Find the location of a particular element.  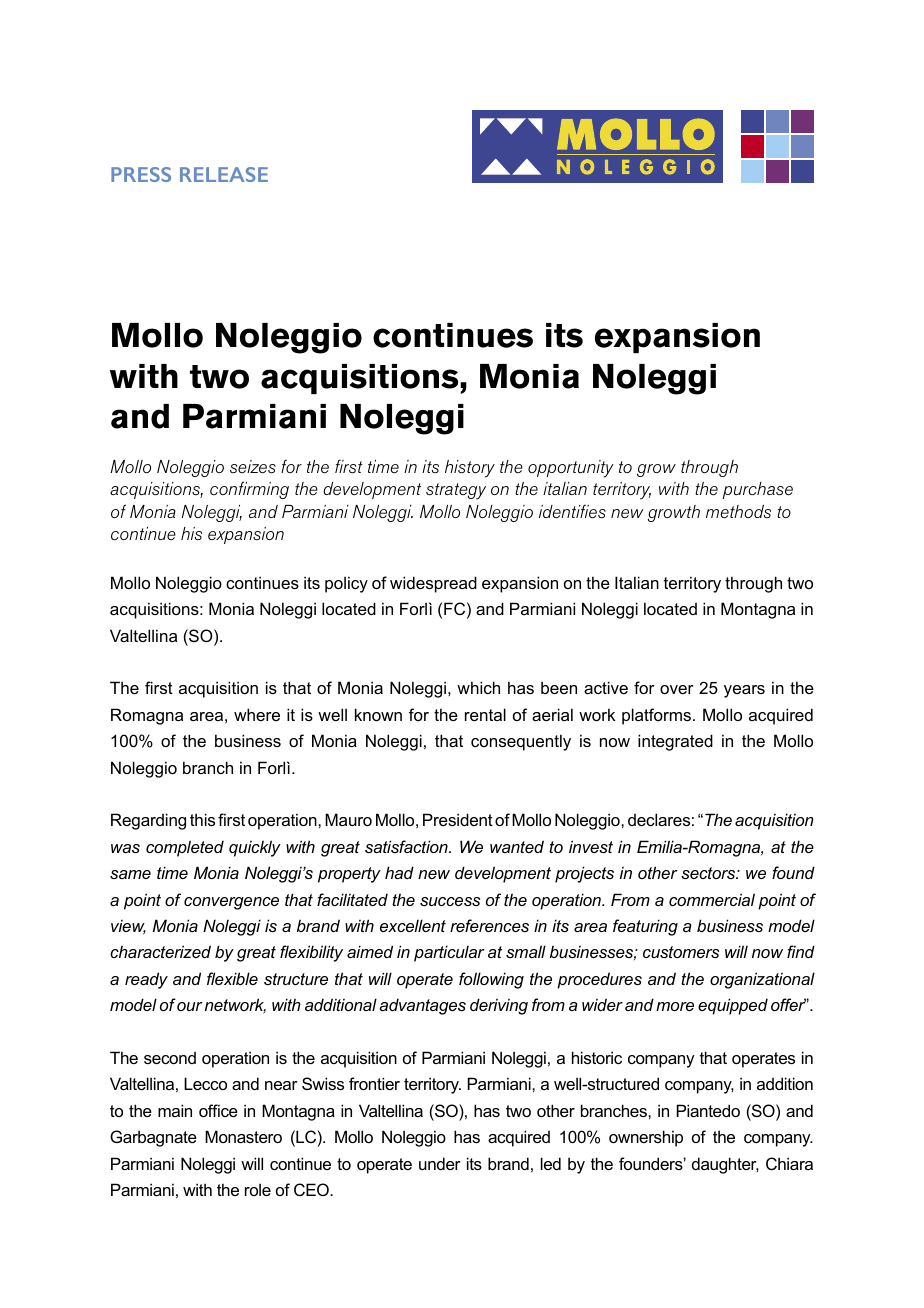

where is located at coordinates (257, 714).
